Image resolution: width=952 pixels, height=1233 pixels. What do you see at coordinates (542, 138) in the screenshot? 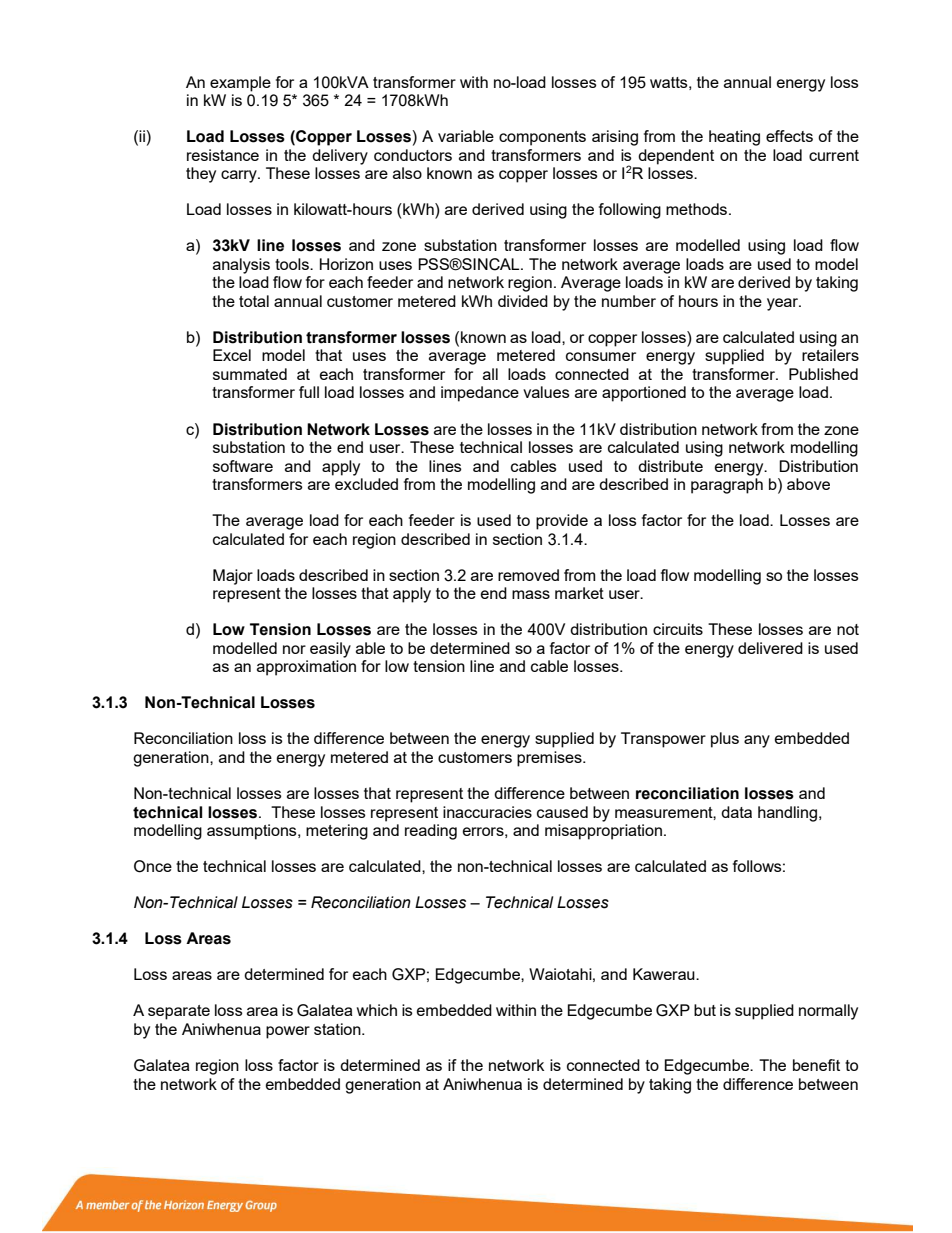
I see `components` at bounding box center [542, 138].
